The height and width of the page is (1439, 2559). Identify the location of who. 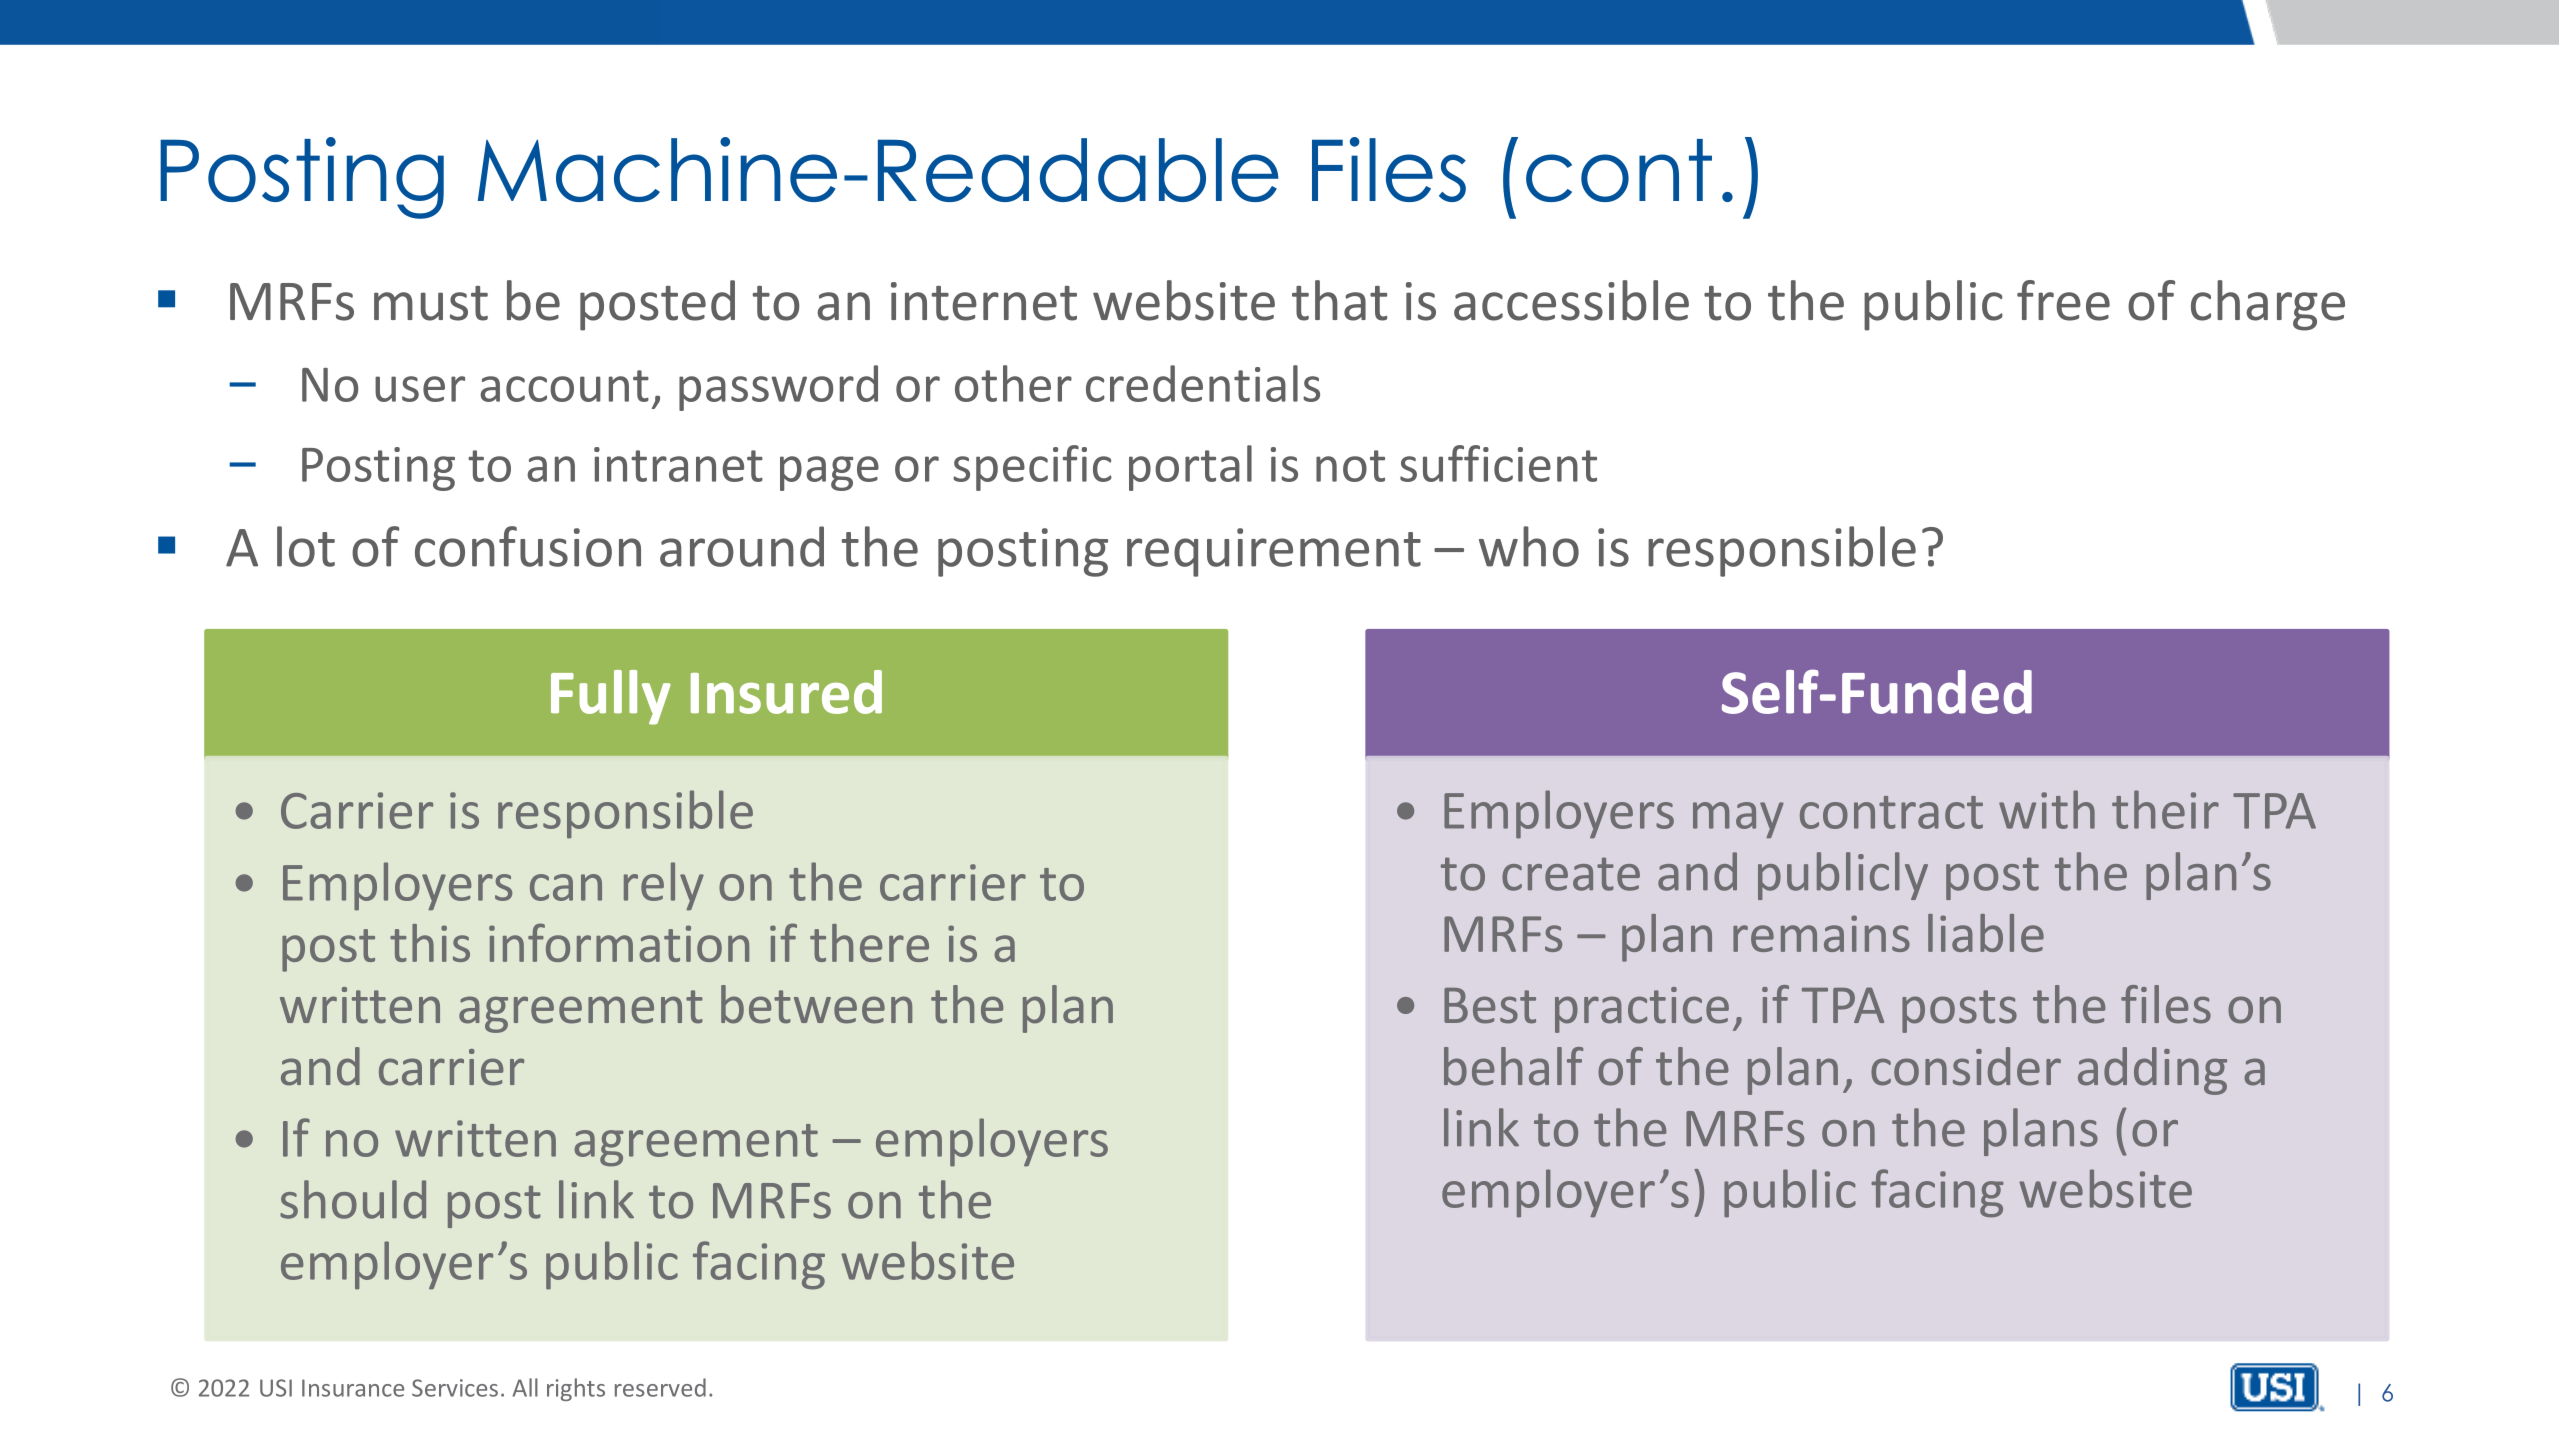
(1529, 546).
